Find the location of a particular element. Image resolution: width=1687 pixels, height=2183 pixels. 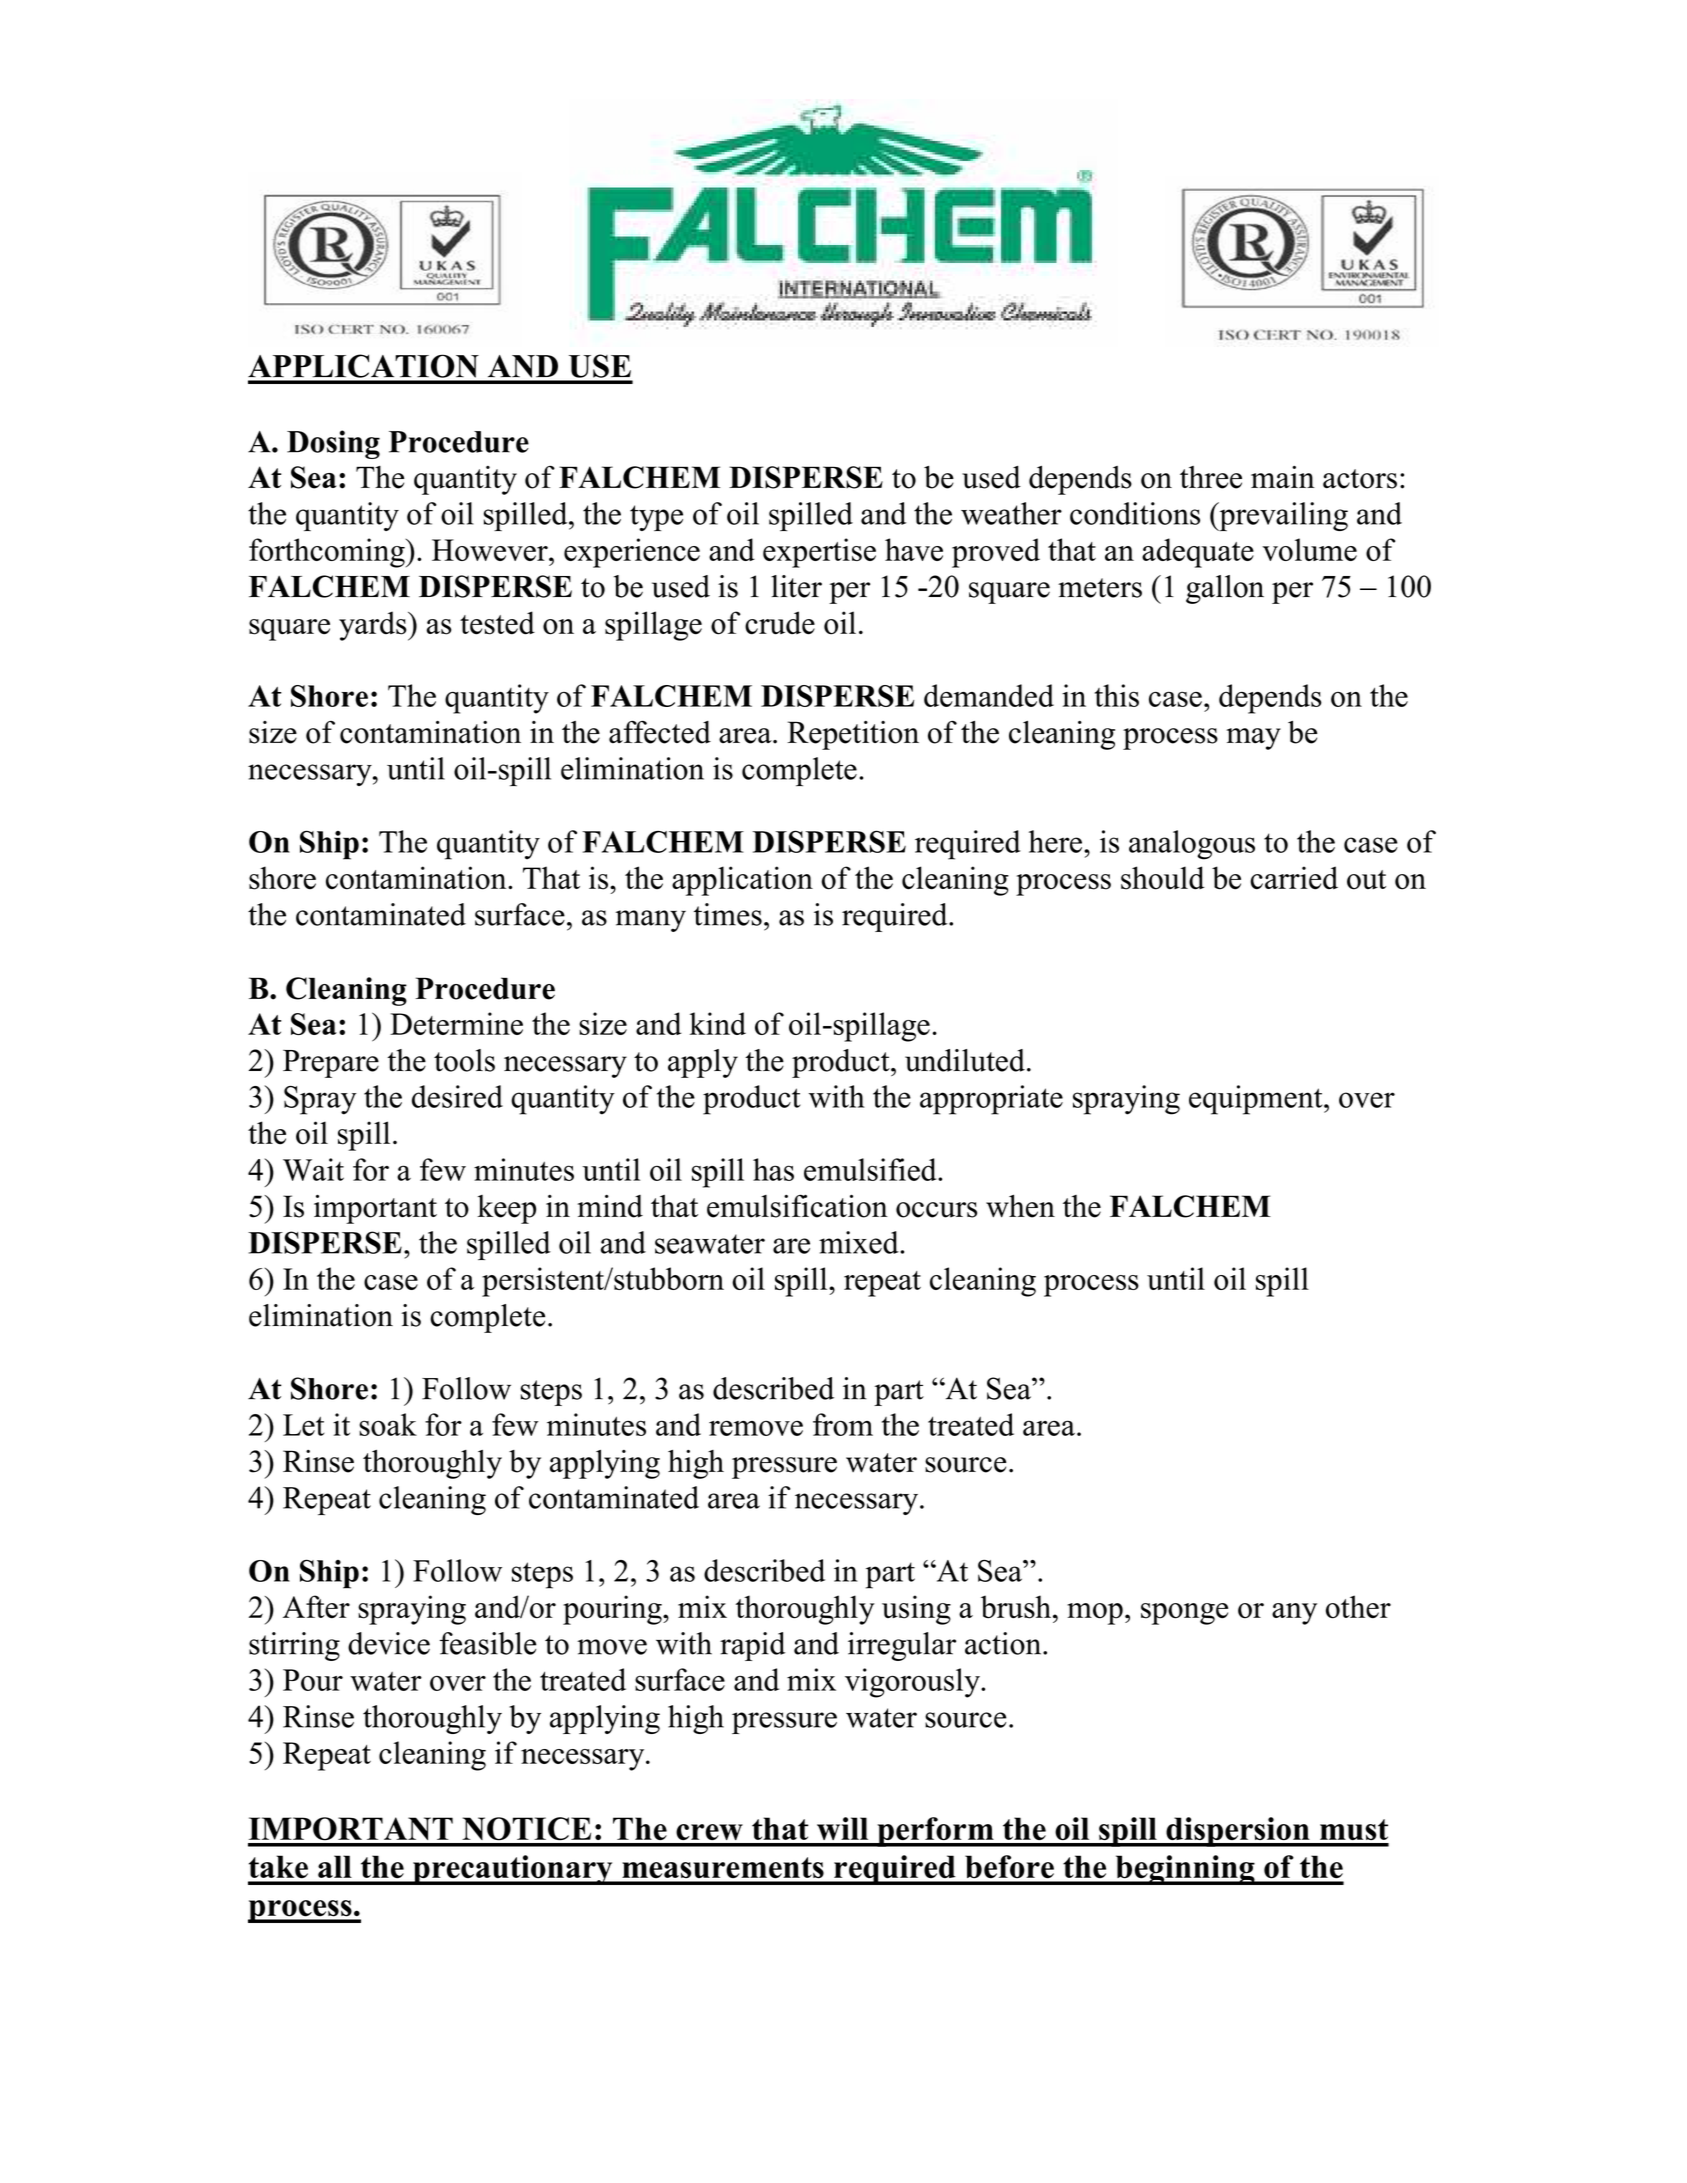

precautionary is located at coordinates (513, 1870).
